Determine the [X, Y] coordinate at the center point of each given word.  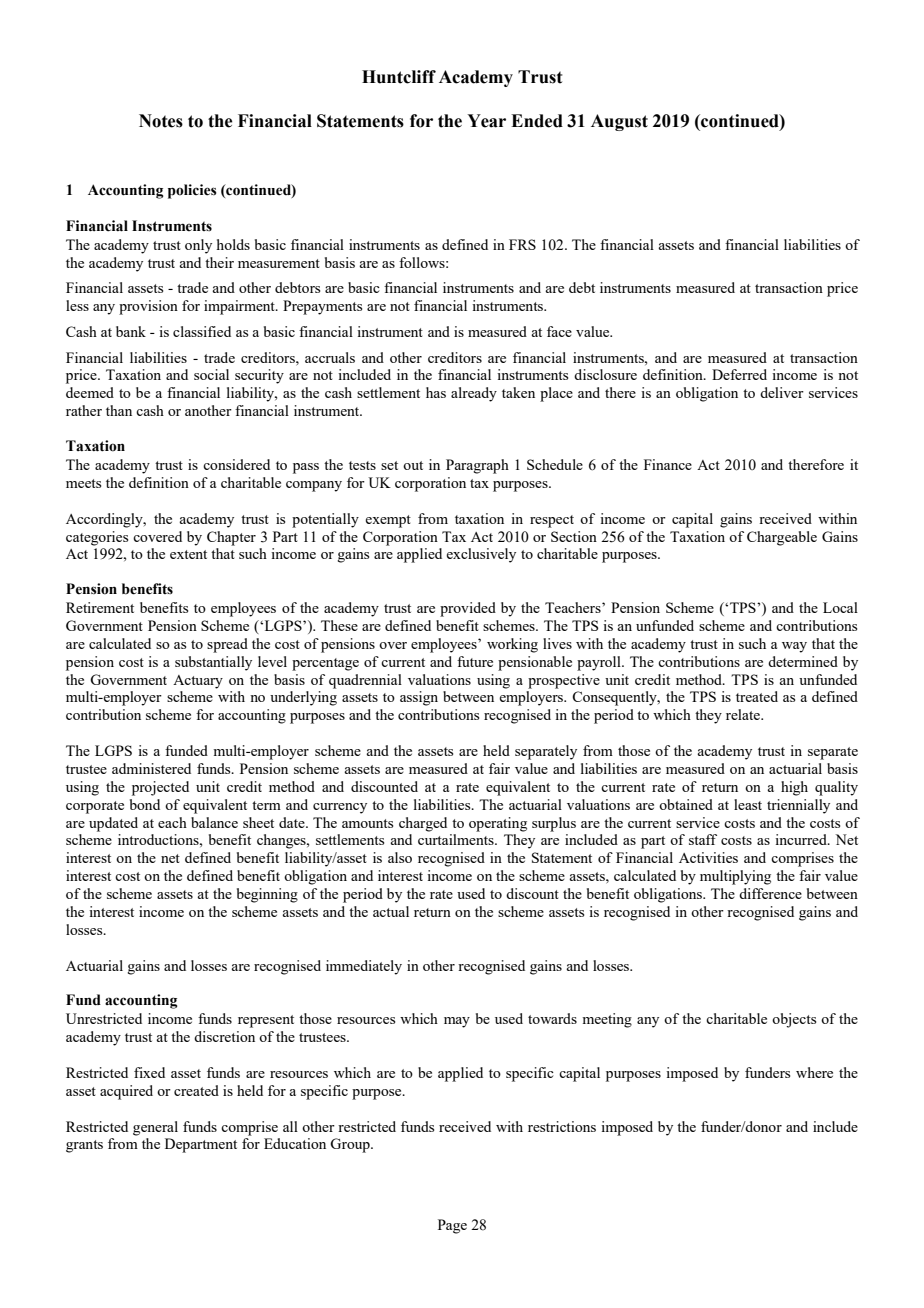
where [814, 1072]
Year [486, 121]
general [155, 1128]
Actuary [198, 682]
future [475, 661]
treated [757, 696]
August [619, 122]
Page [452, 1226]
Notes [161, 121]
